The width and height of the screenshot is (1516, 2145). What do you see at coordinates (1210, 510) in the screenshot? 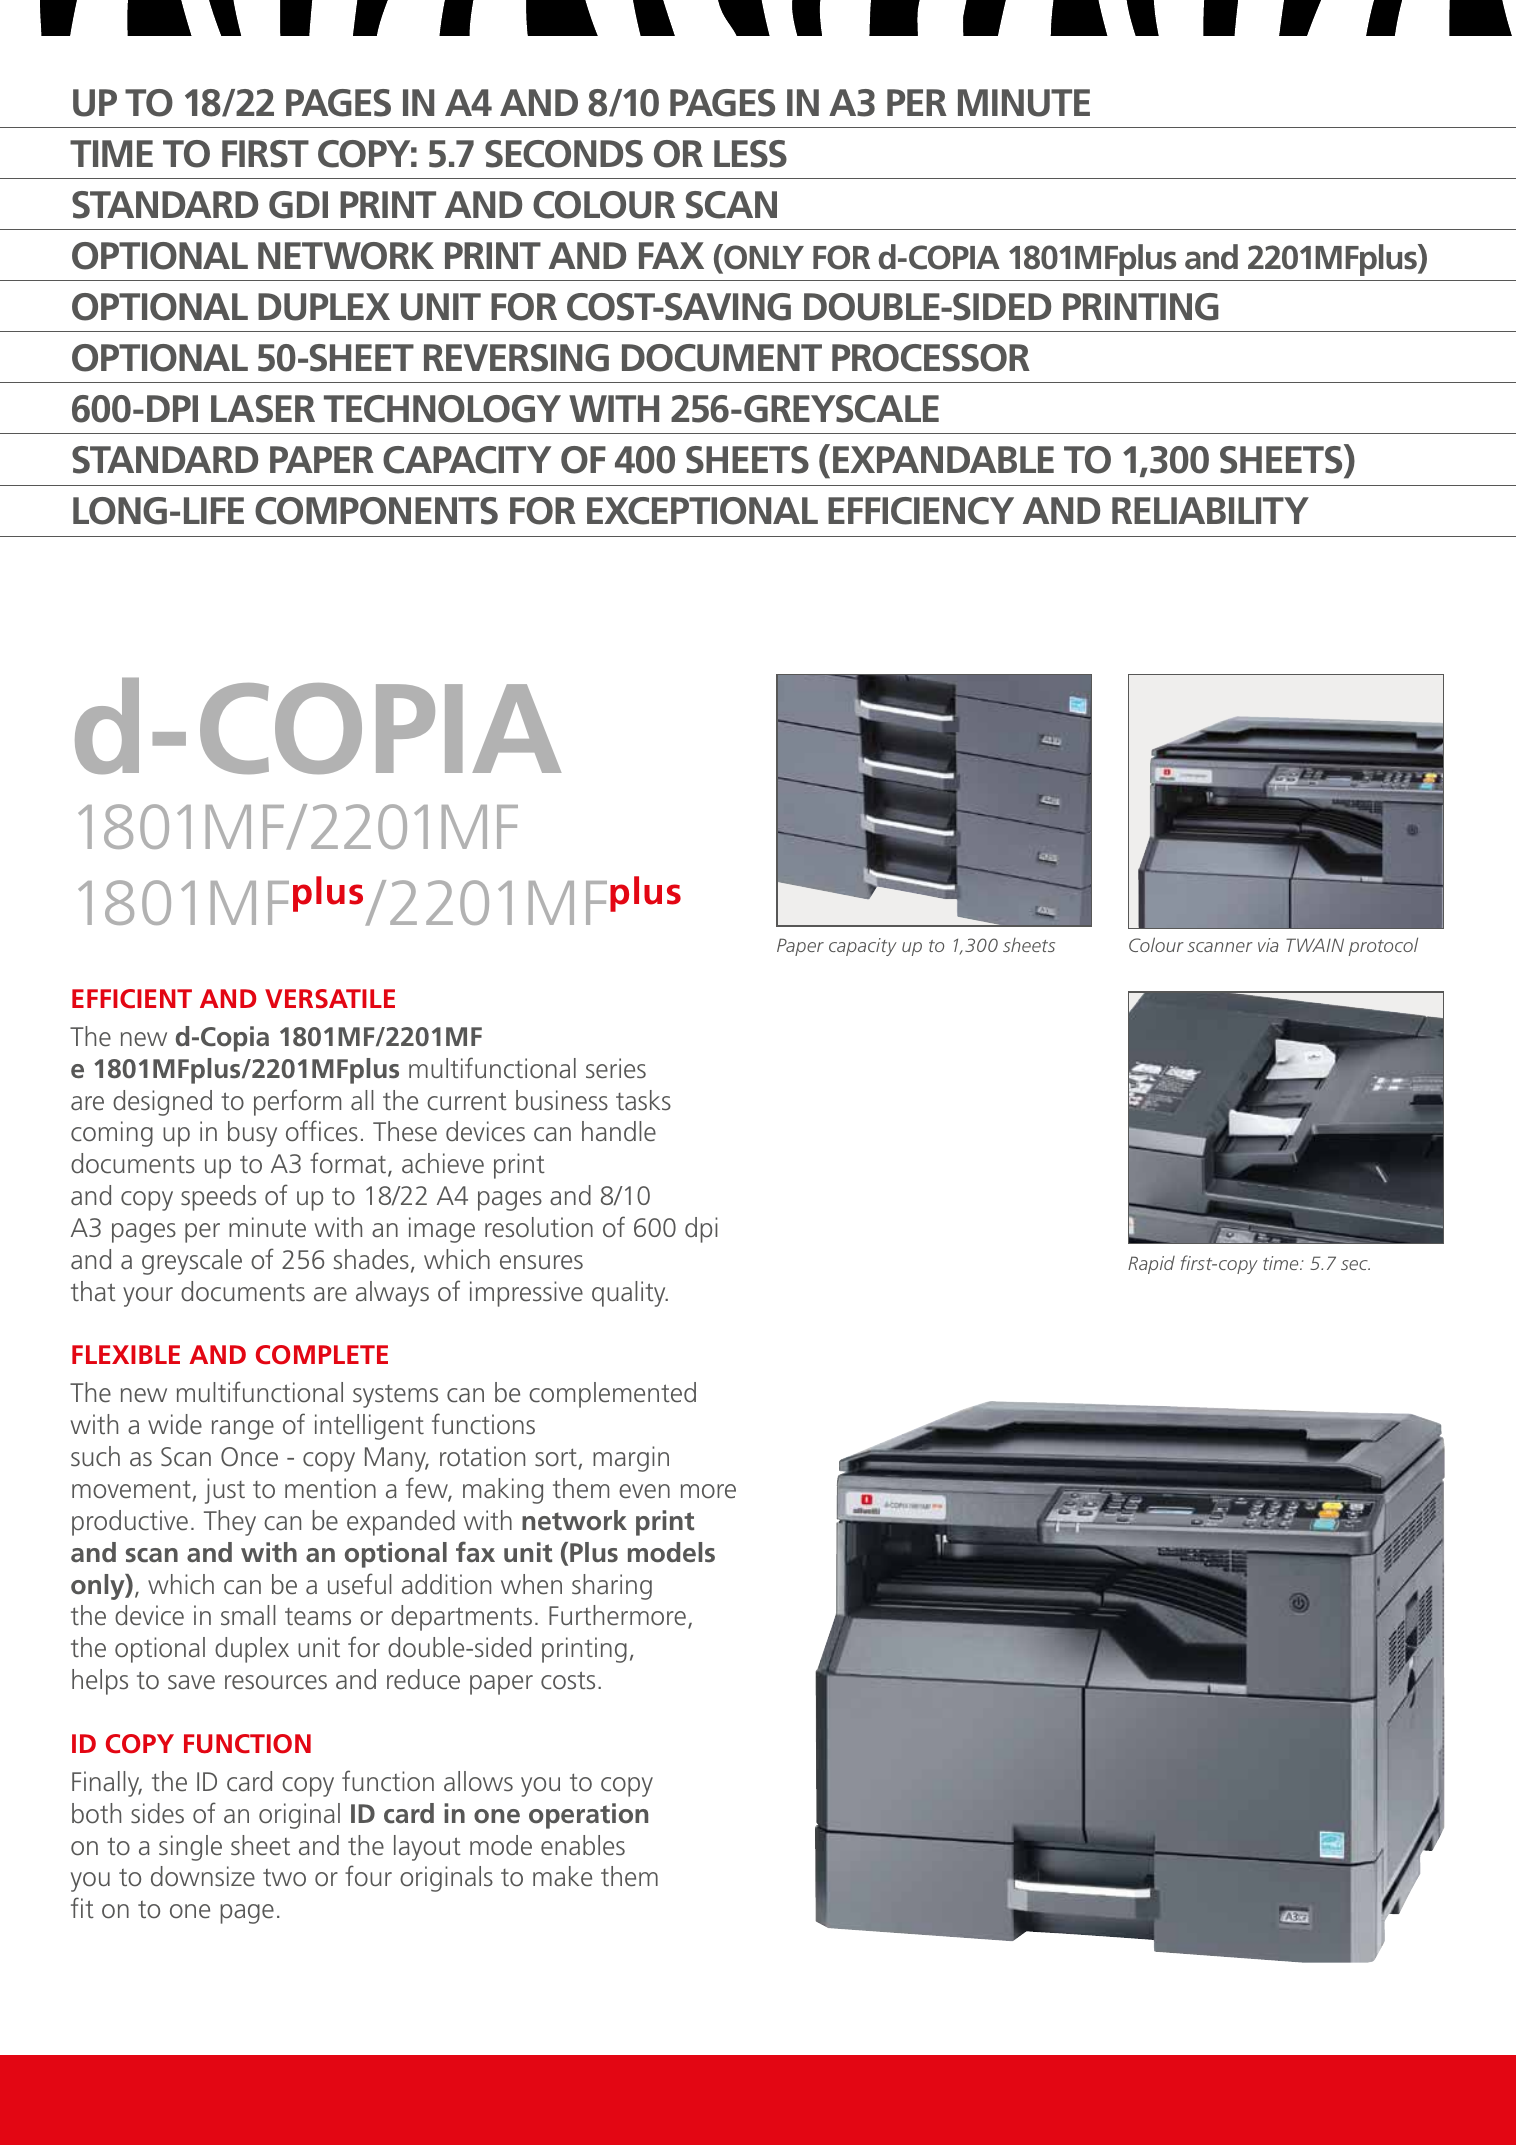
I see `RELIABILITY` at bounding box center [1210, 510].
